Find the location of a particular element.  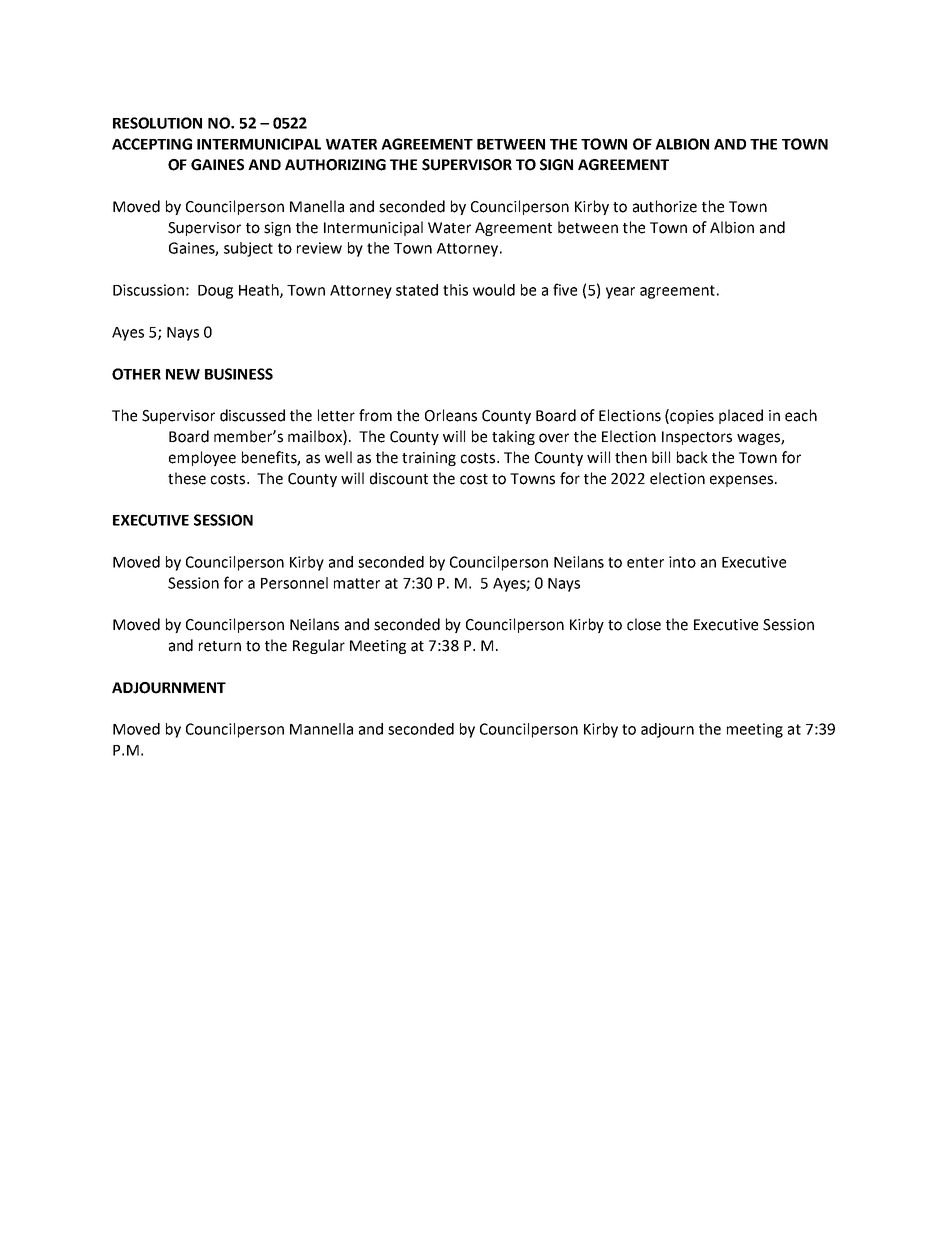

BUSINESS is located at coordinates (239, 374).
